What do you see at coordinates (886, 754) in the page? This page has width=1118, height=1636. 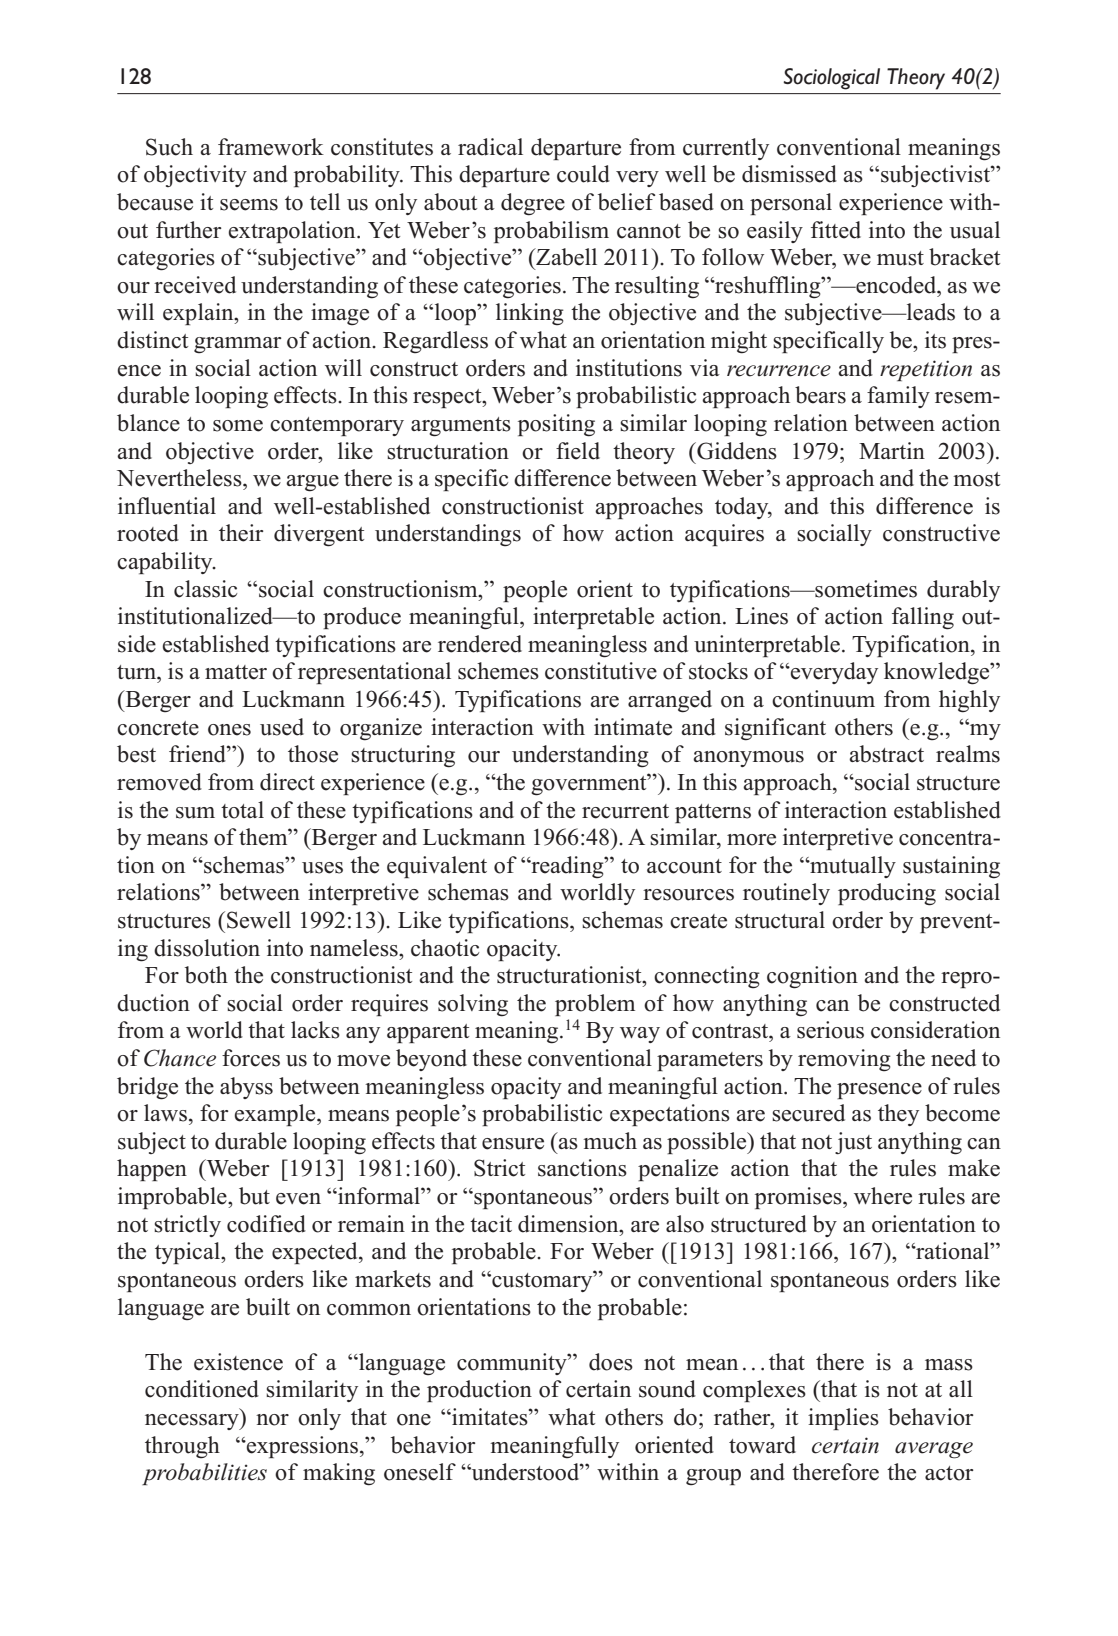 I see `abstract` at bounding box center [886, 754].
